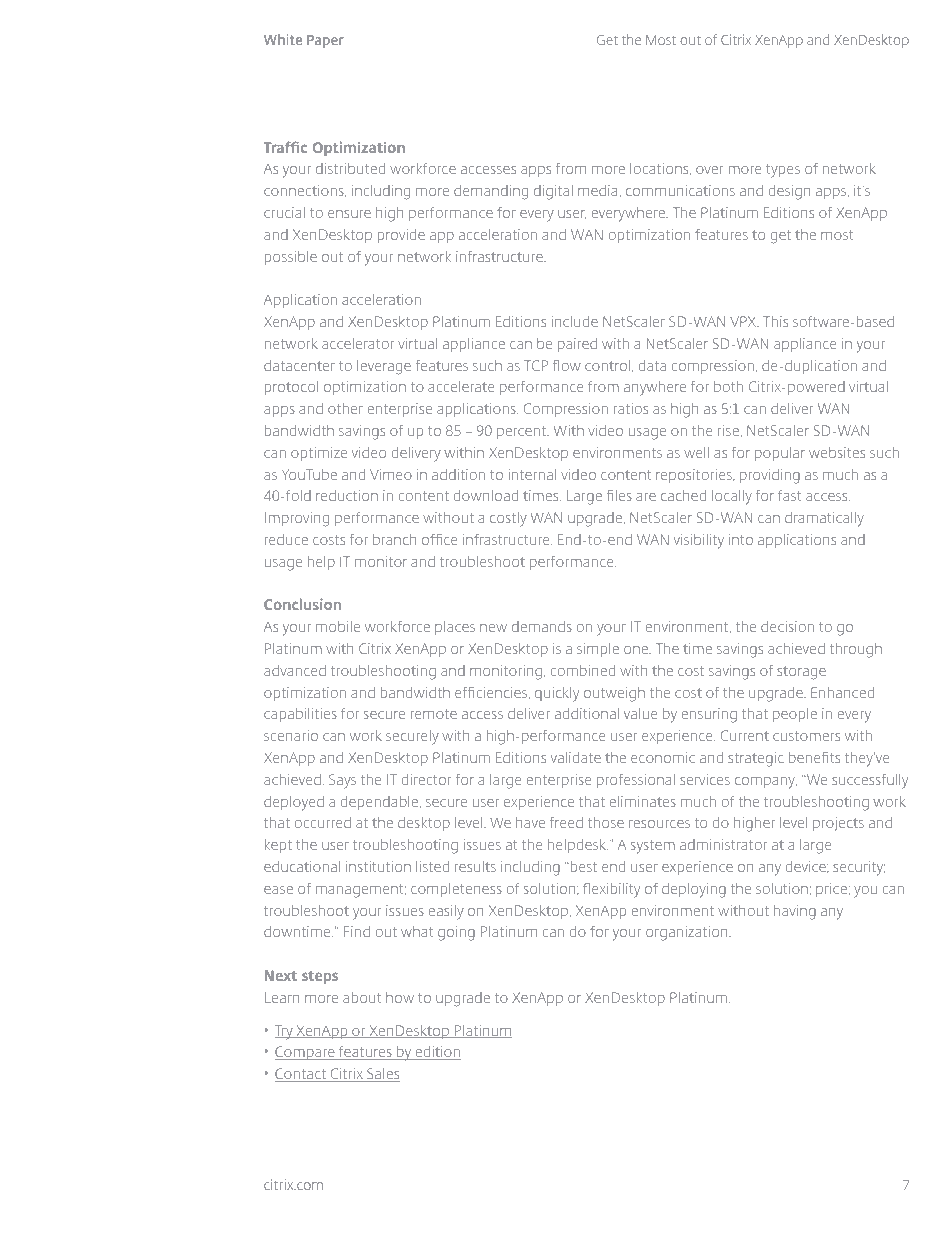 This screenshot has width=952, height=1233. What do you see at coordinates (775, 321) in the screenshot?
I see `This` at bounding box center [775, 321].
